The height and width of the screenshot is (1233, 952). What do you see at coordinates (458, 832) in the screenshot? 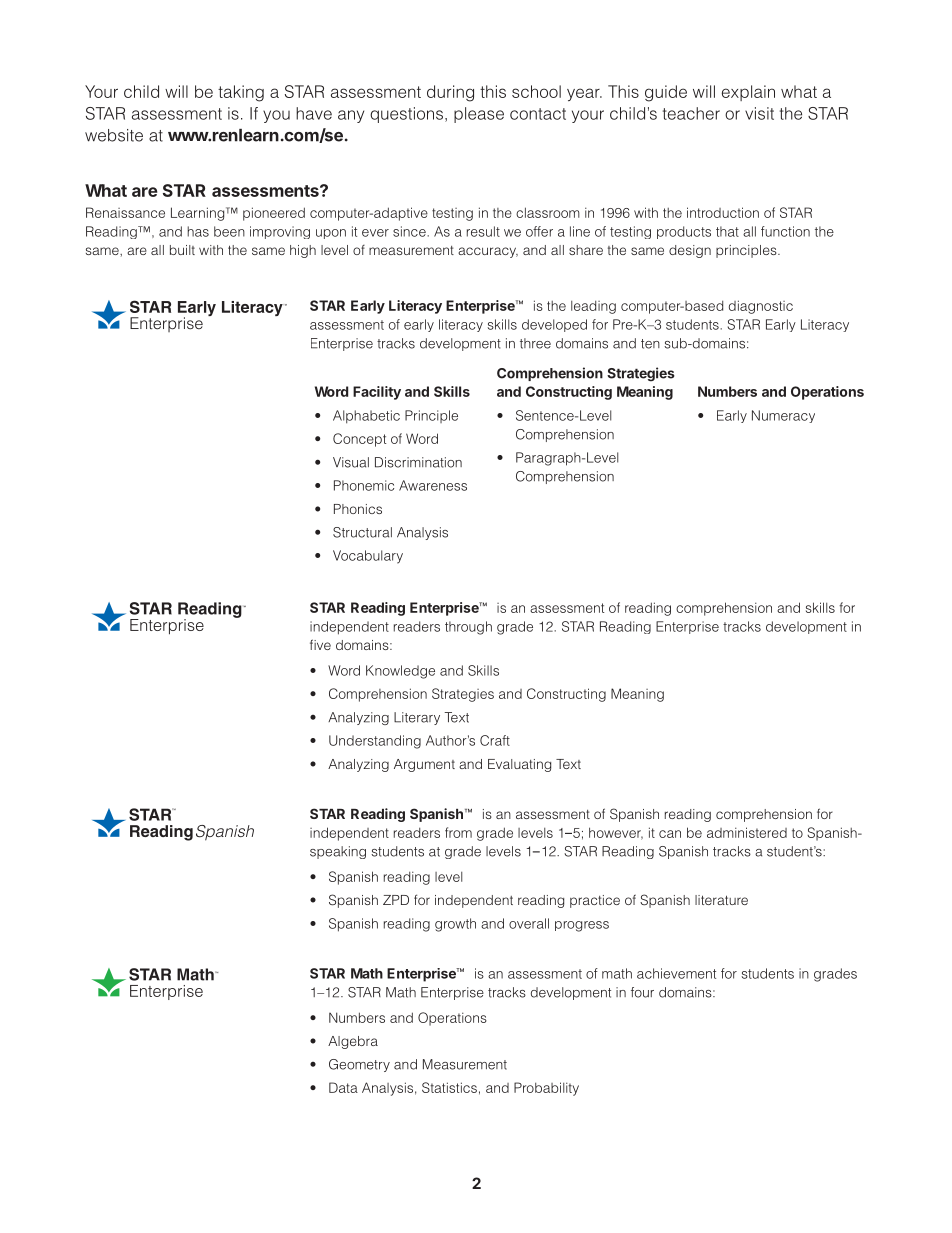
I see `from` at bounding box center [458, 832].
